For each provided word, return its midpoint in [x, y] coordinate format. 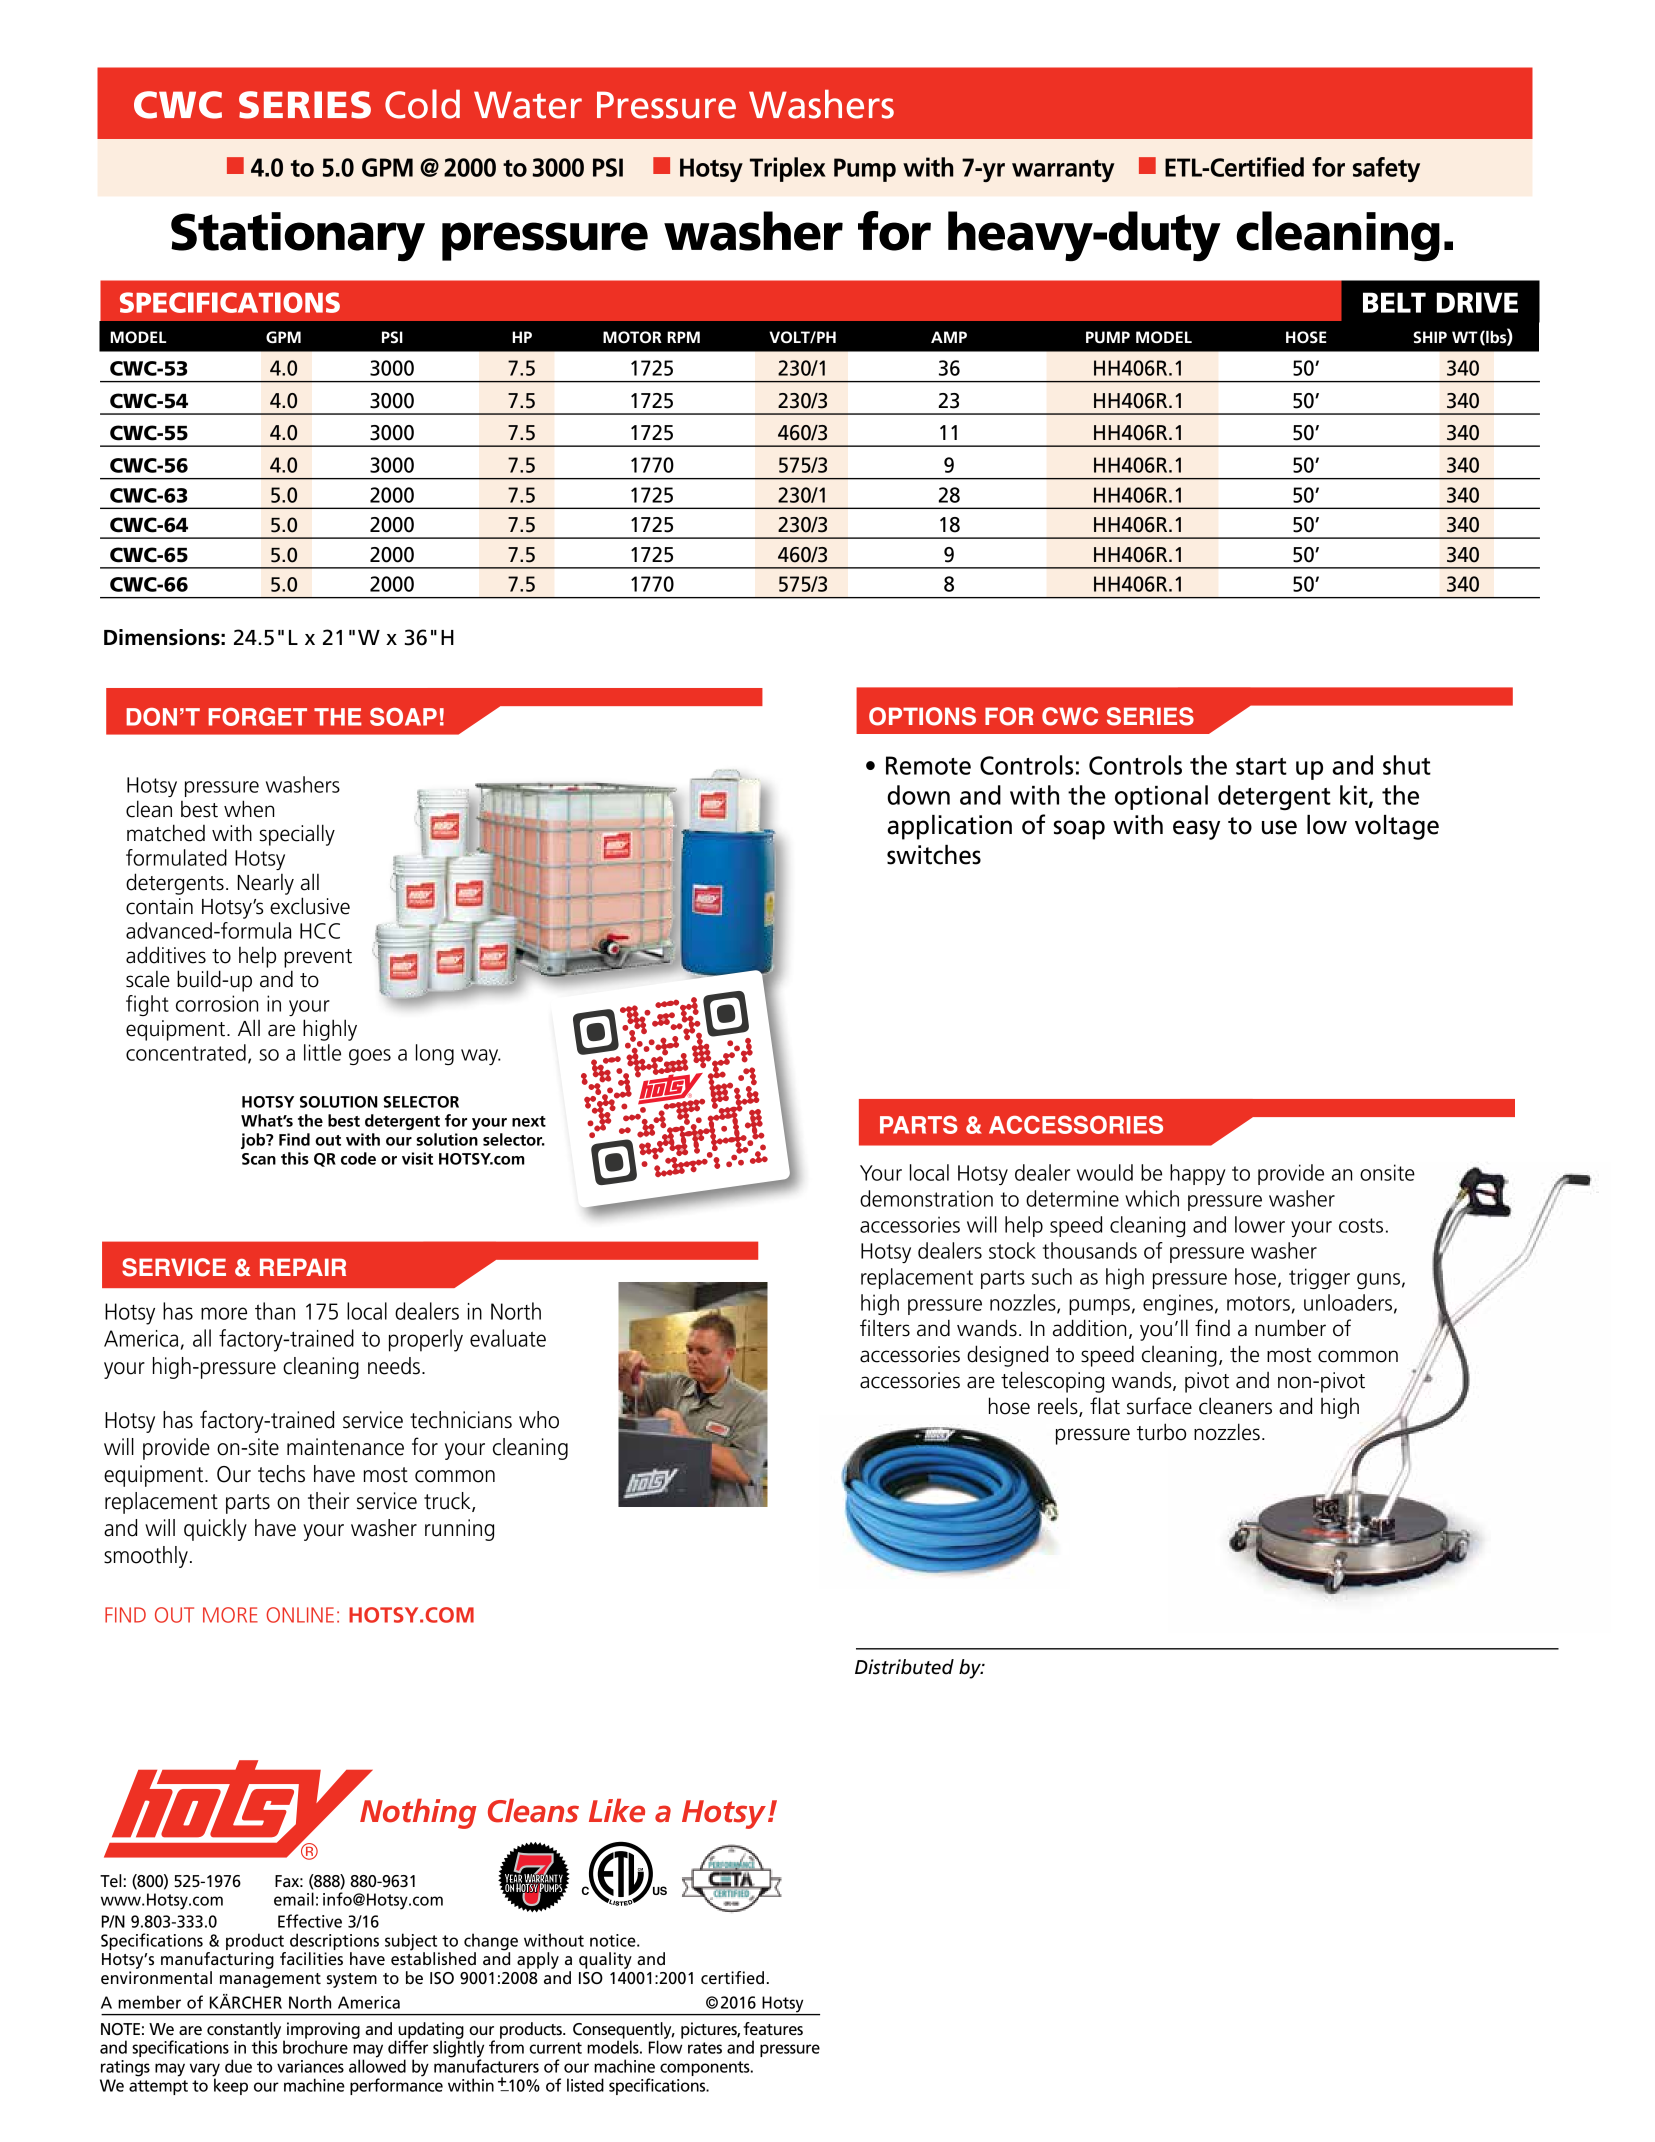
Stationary [298, 237]
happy [1197, 1174]
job [254, 1141]
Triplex [788, 169]
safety [1386, 169]
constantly [245, 2031]
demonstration [926, 1198]
